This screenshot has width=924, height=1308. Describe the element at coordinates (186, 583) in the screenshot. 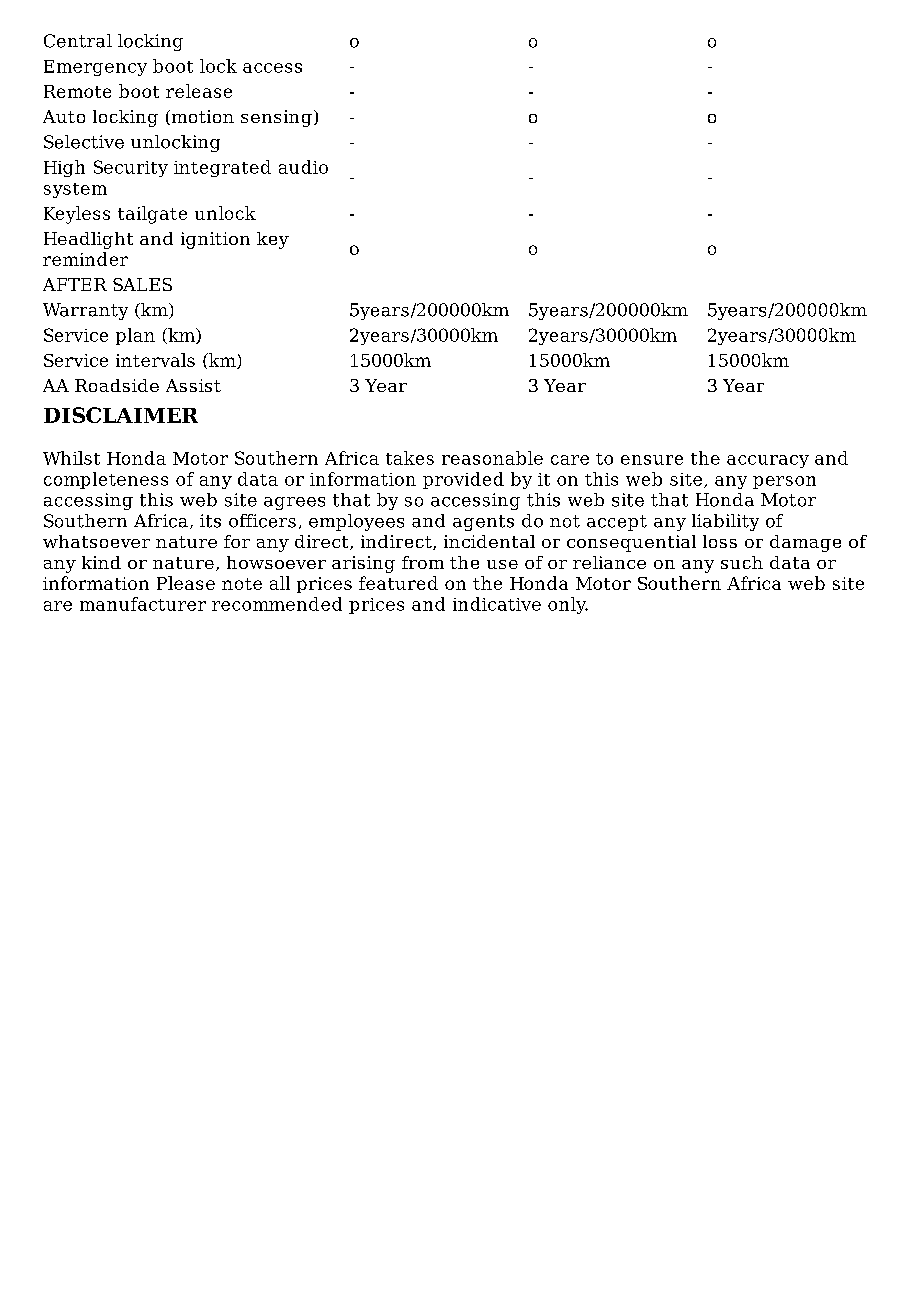

I see `Please` at that location.
